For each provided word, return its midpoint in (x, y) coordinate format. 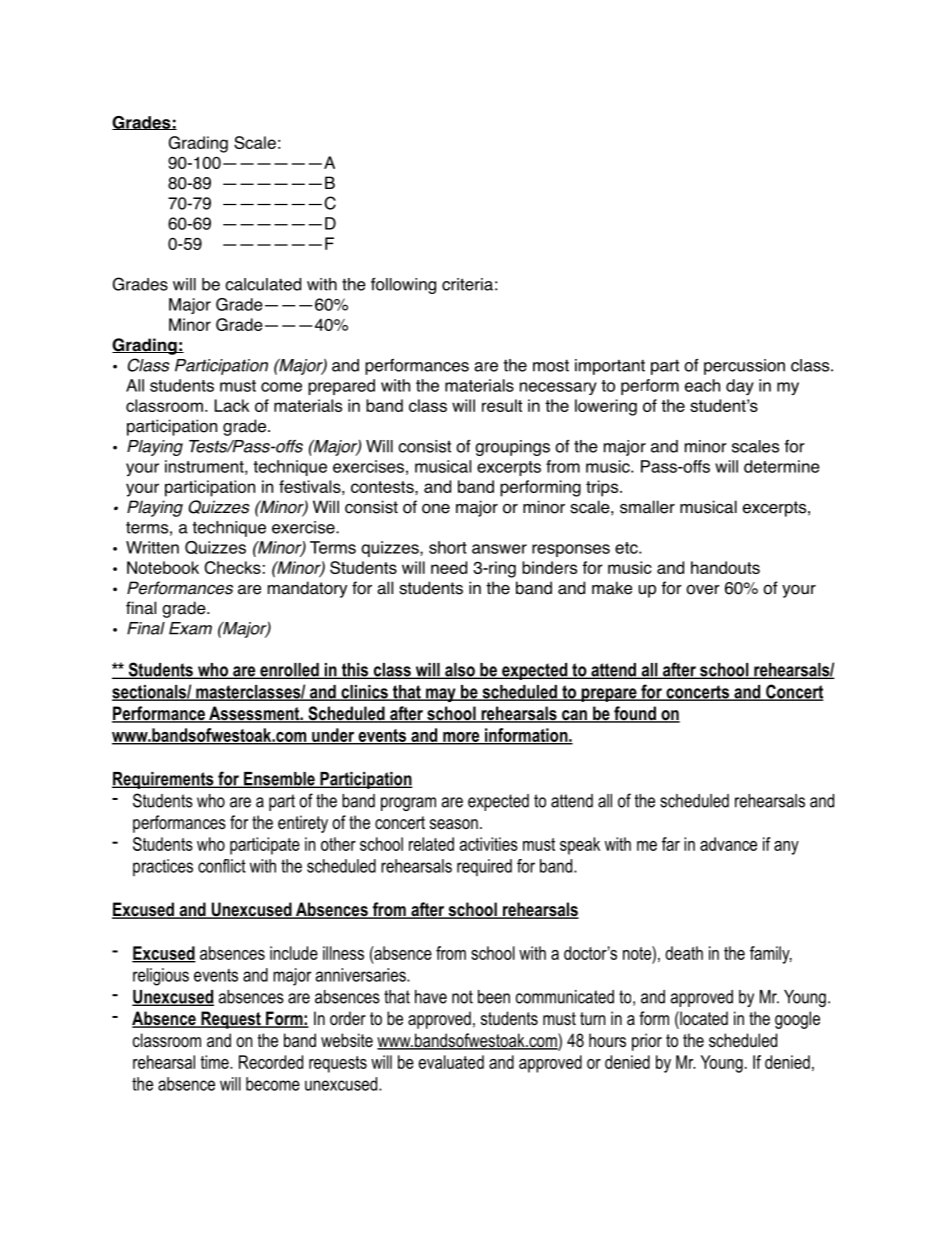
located (703, 1018)
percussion (744, 367)
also (460, 671)
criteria (467, 284)
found (635, 714)
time (216, 1062)
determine (782, 466)
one (436, 508)
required (484, 867)
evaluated (451, 1062)
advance (728, 844)
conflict (222, 866)
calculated (263, 284)
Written (152, 547)
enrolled (289, 671)
